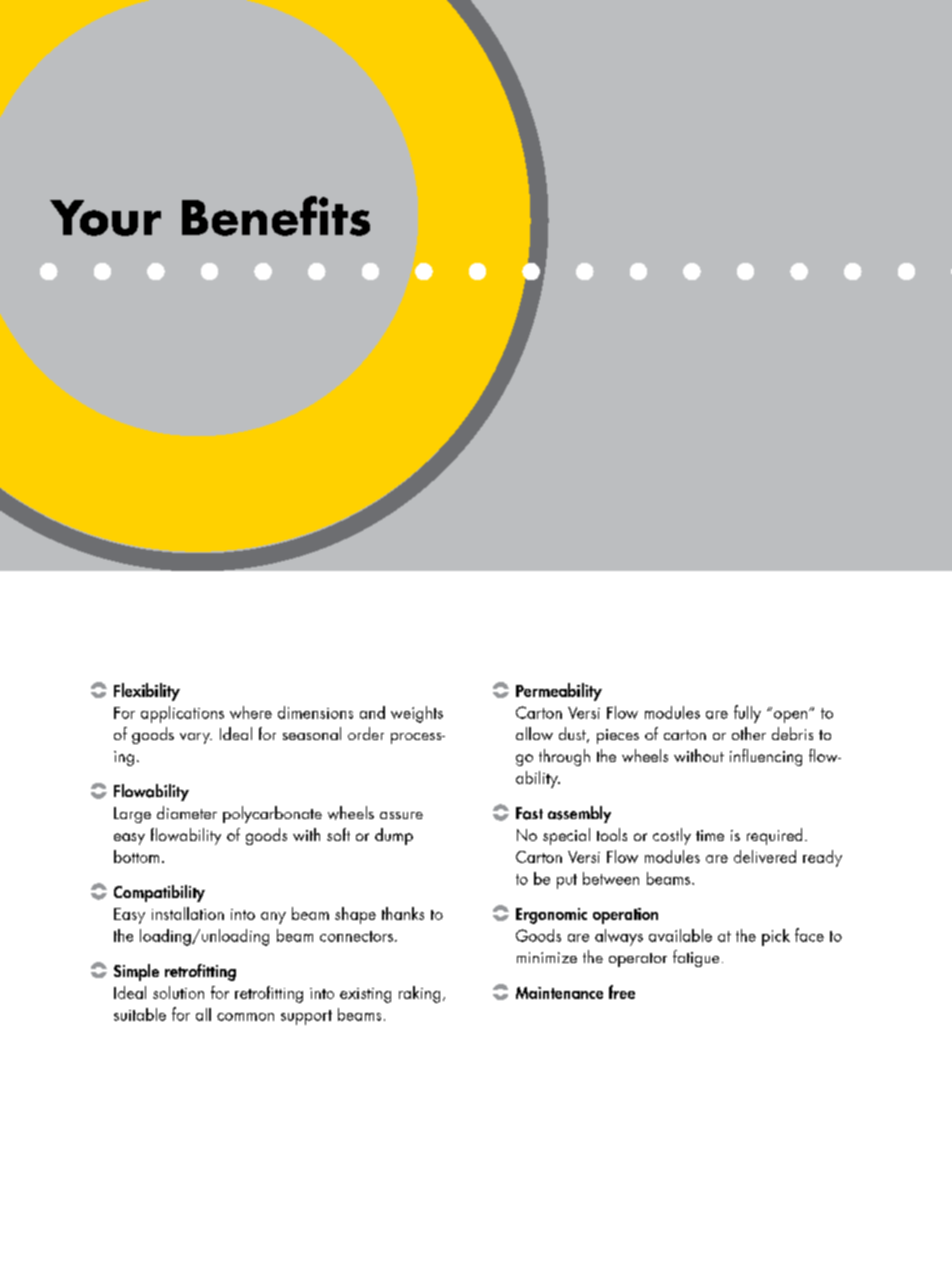 This image has width=952, height=1270. What do you see at coordinates (696, 958) in the image?
I see `fatigue` at bounding box center [696, 958].
